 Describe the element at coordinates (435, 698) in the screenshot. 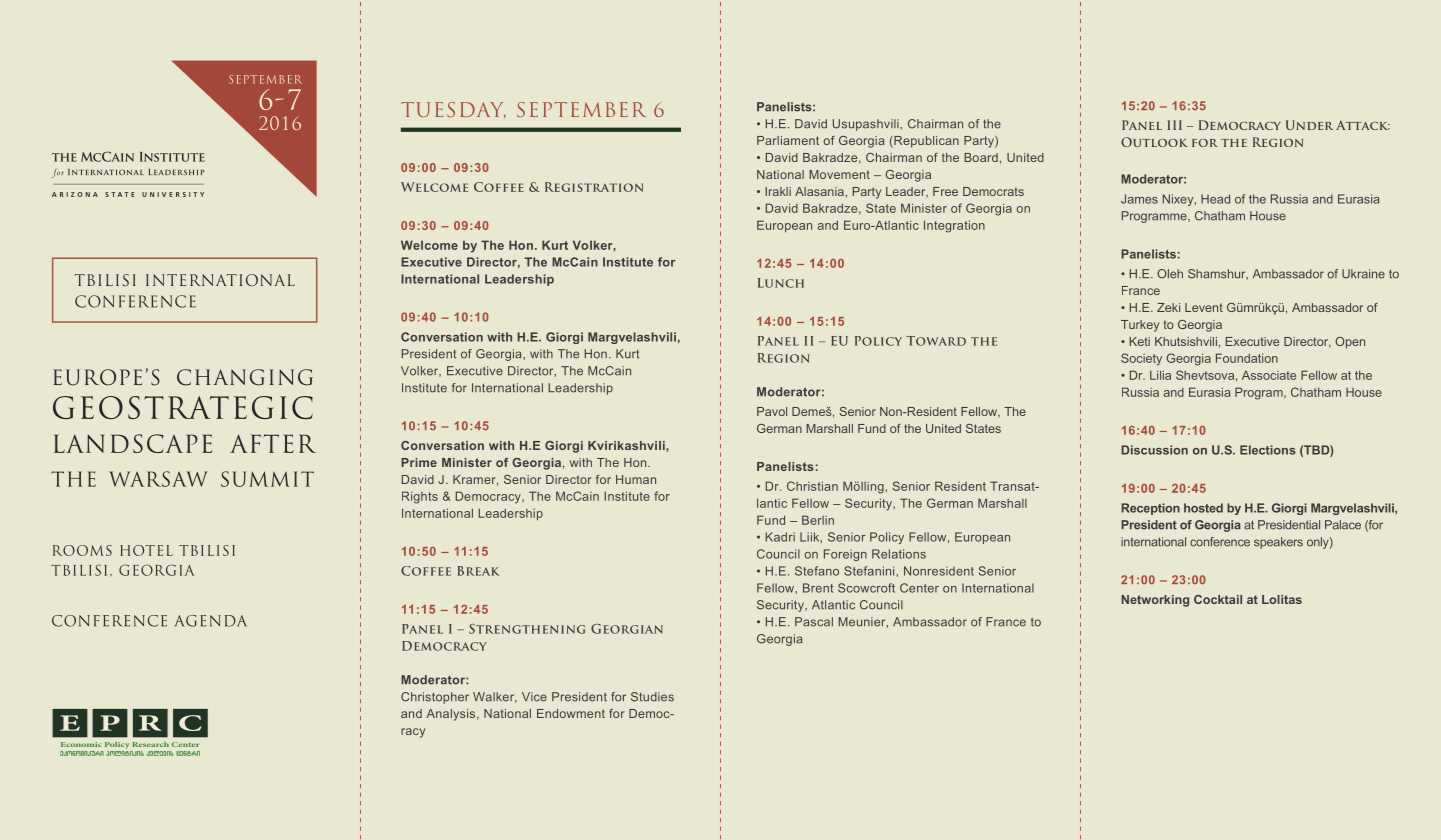

I see `Christopher` at that location.
